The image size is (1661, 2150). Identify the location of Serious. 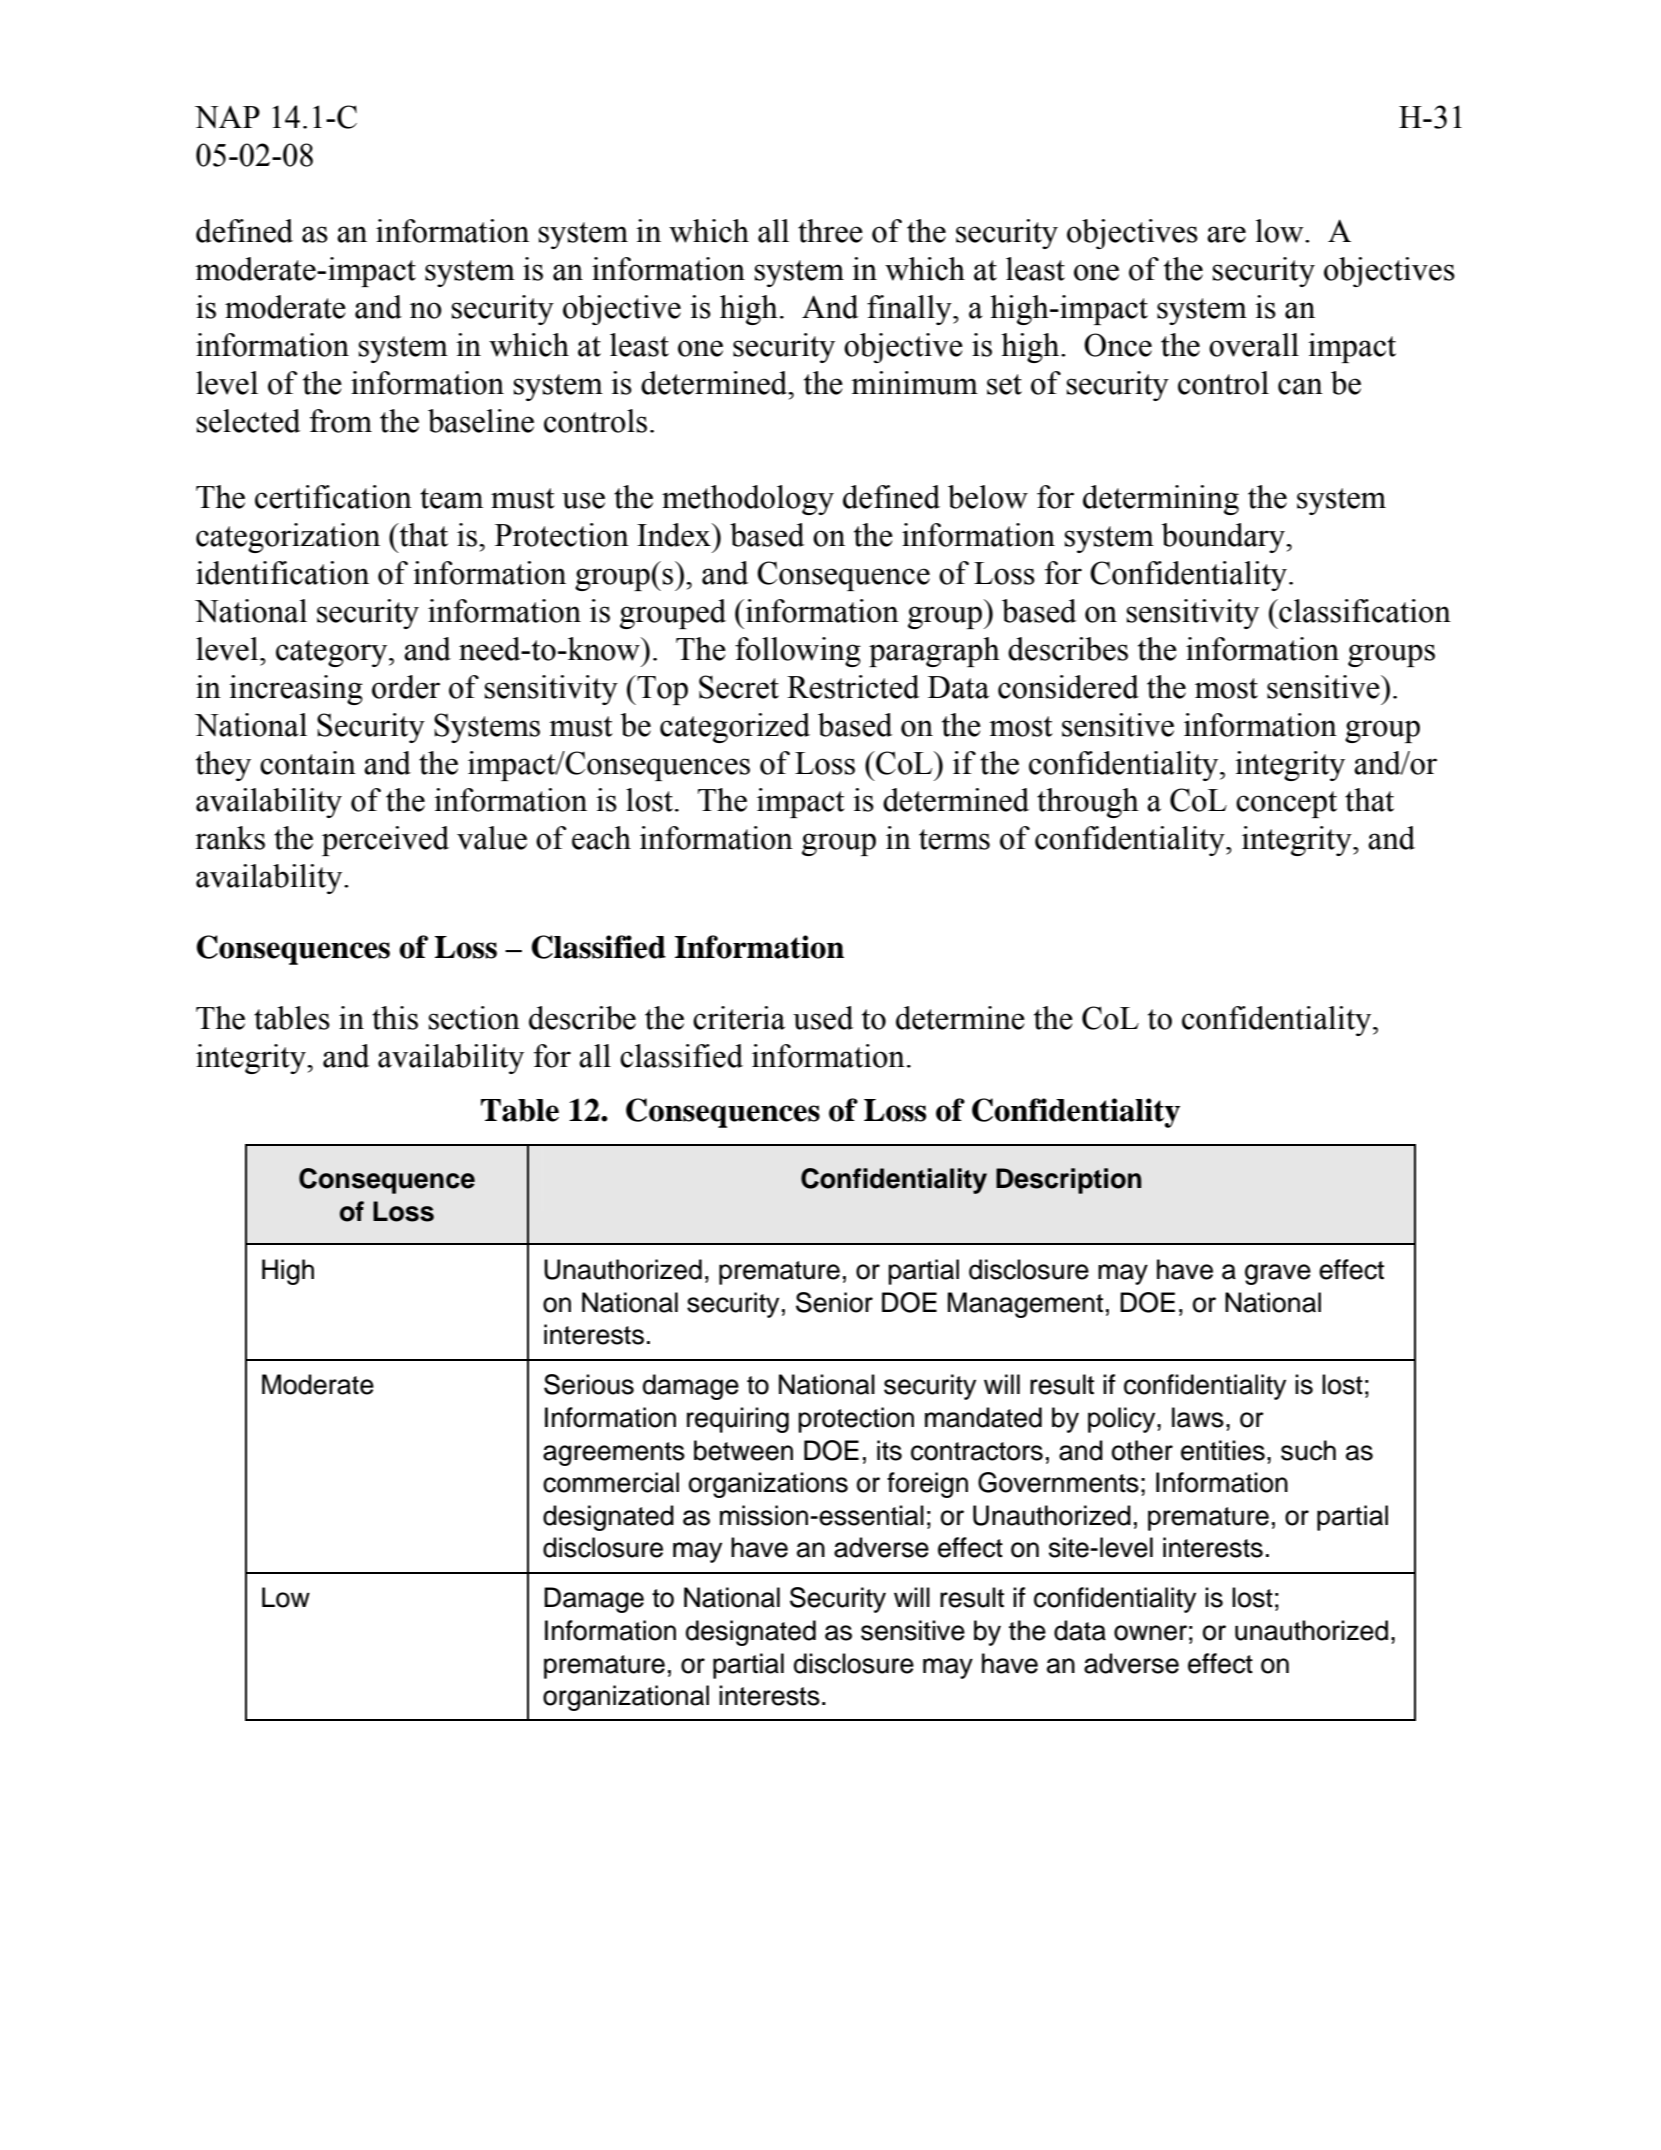
(589, 1384).
